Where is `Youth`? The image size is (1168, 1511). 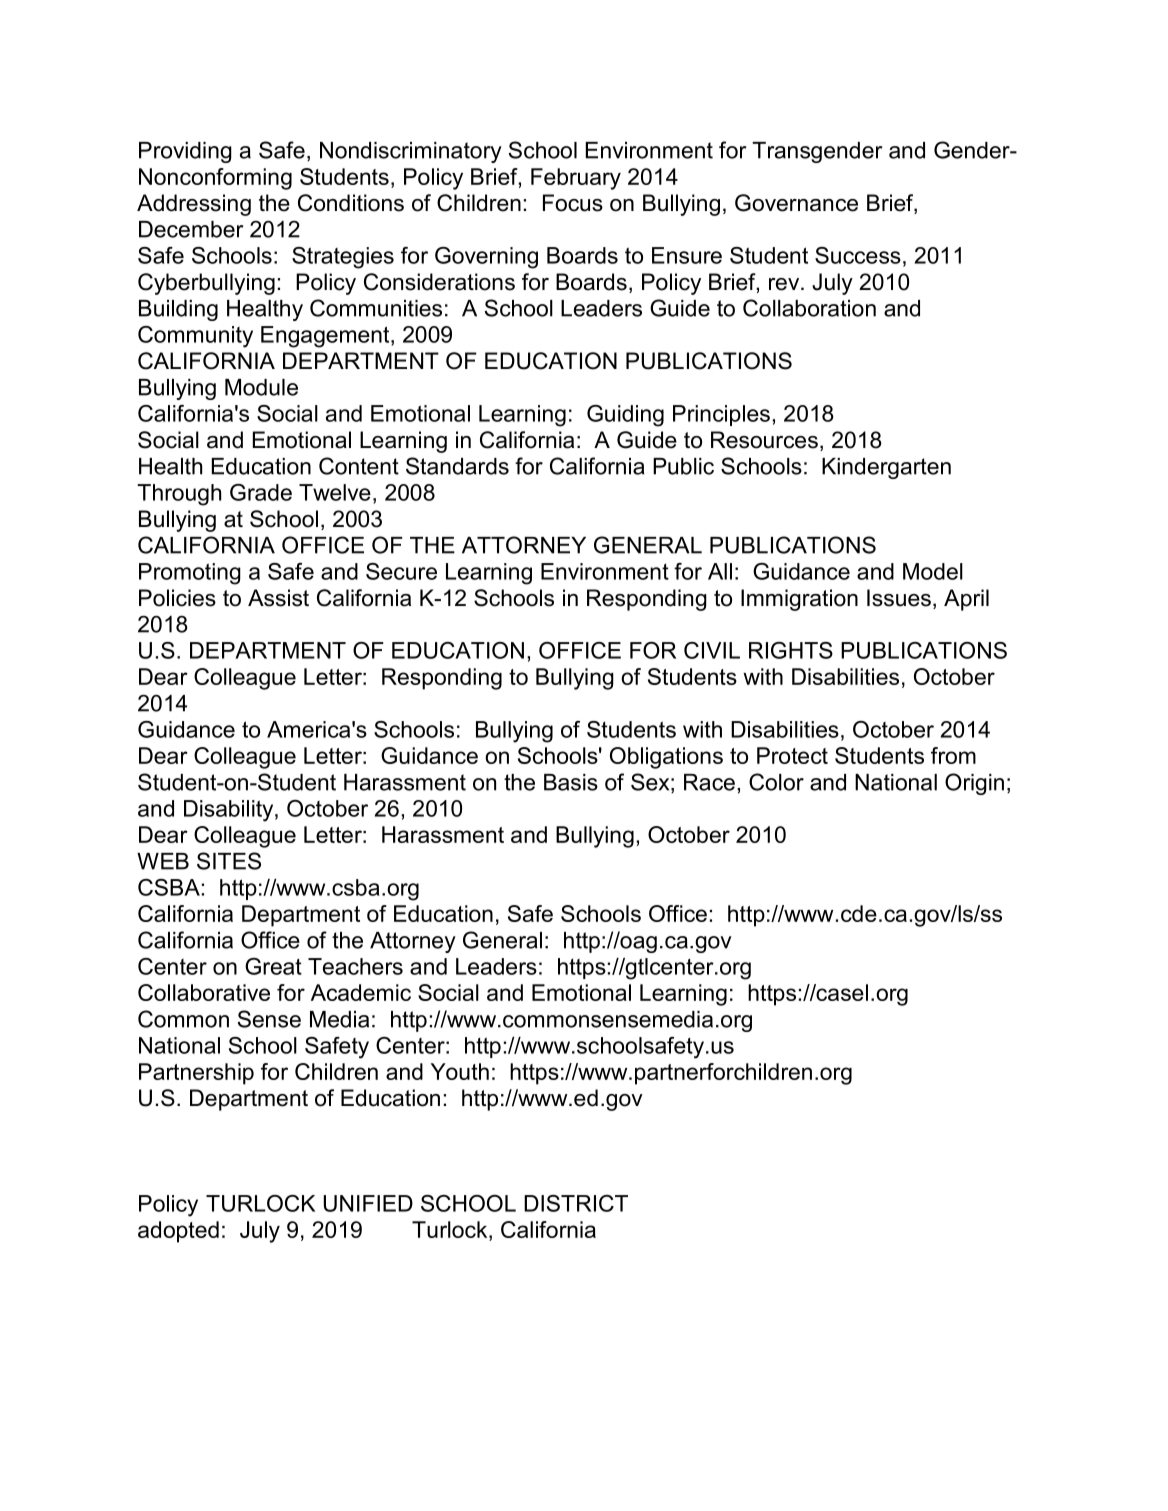
Youth is located at coordinates (460, 1071).
